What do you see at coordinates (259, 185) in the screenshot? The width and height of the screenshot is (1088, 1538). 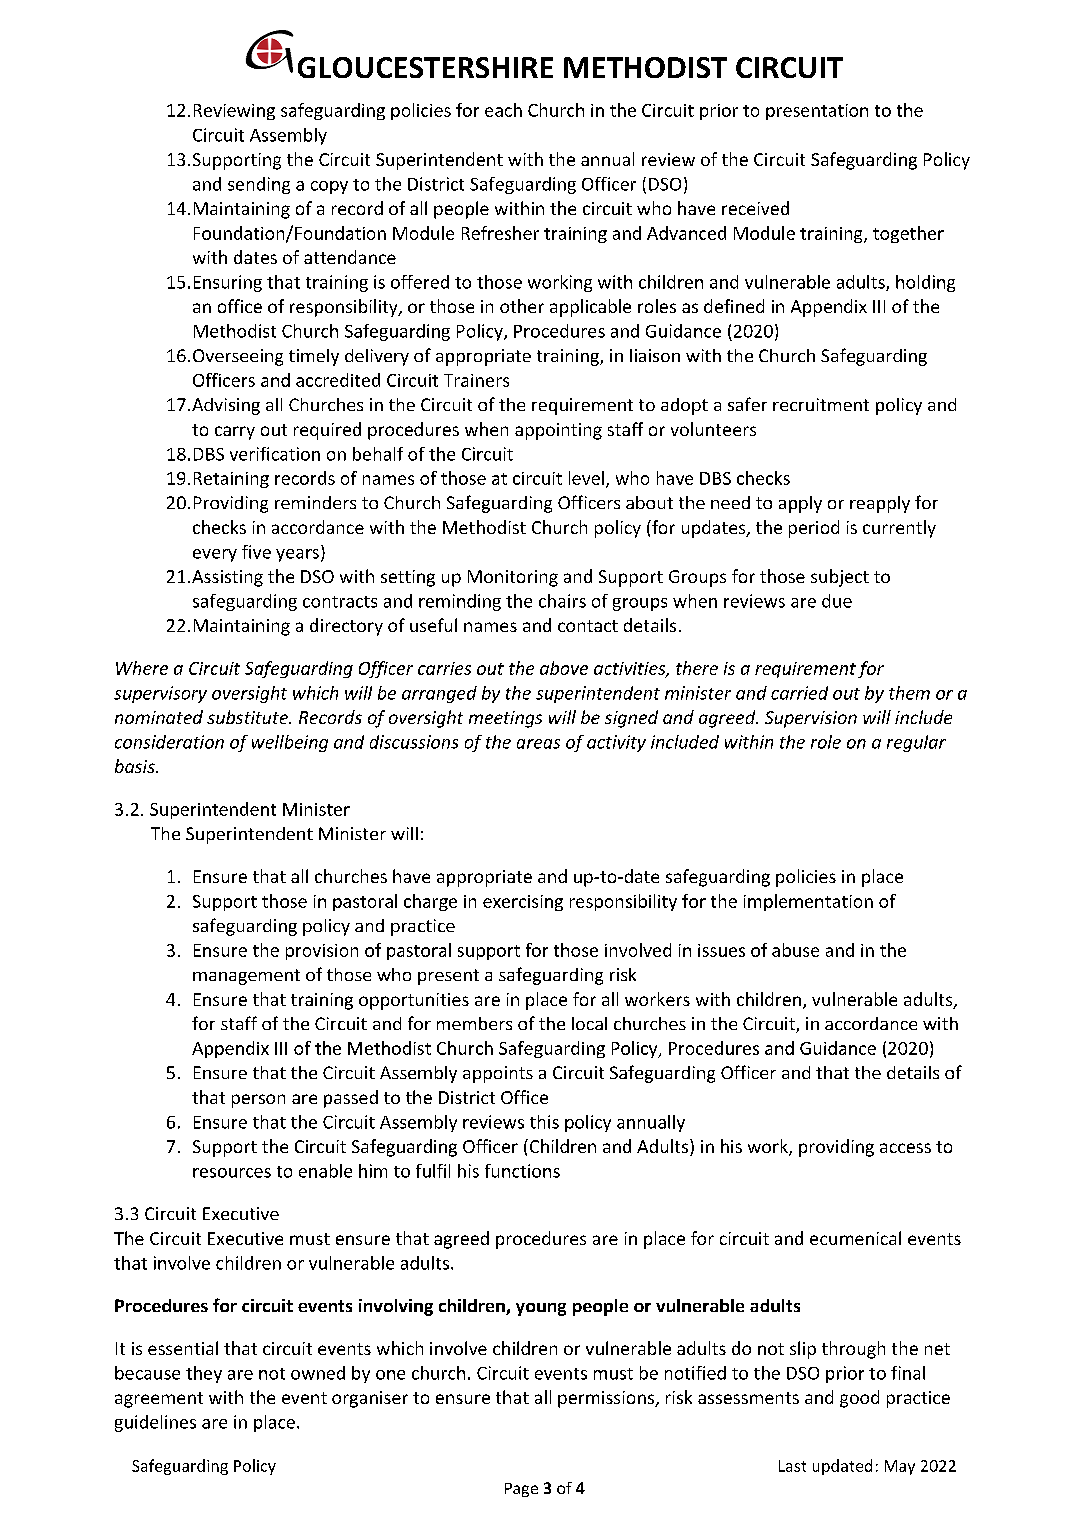 I see `sending` at bounding box center [259, 185].
